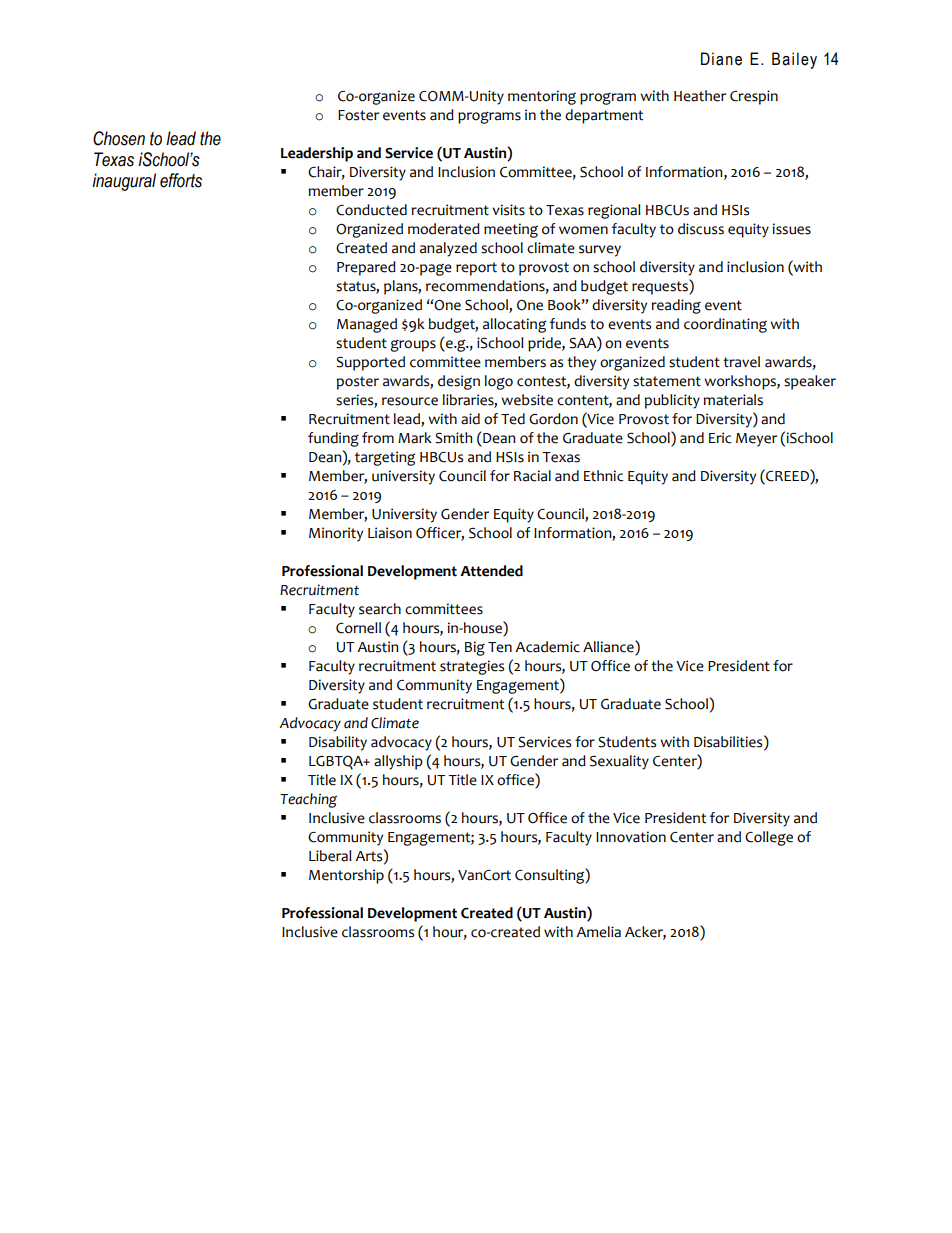 The image size is (952, 1233). What do you see at coordinates (476, 269) in the page?
I see `report` at bounding box center [476, 269].
